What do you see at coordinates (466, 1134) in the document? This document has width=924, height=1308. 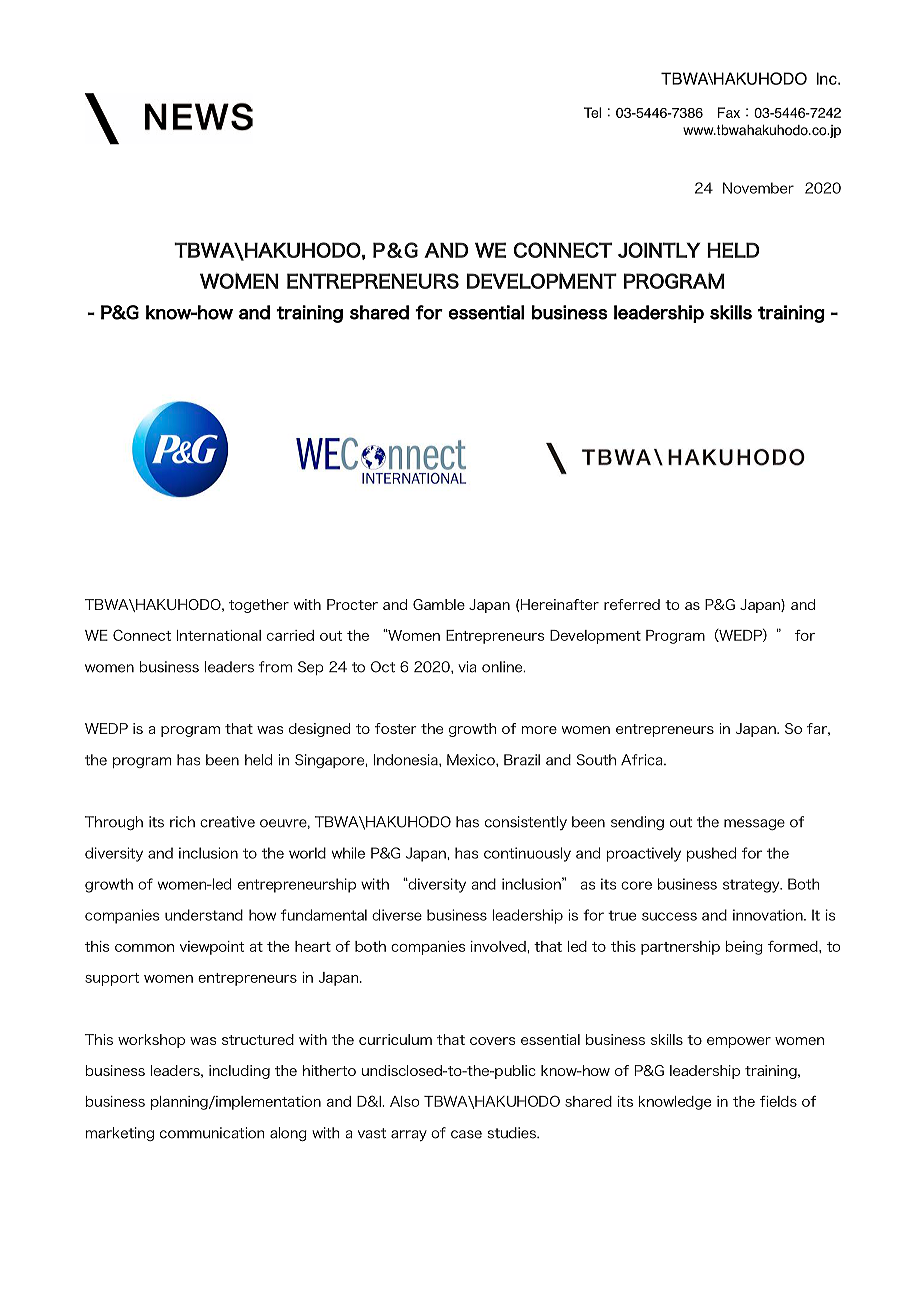 I see `case` at bounding box center [466, 1134].
